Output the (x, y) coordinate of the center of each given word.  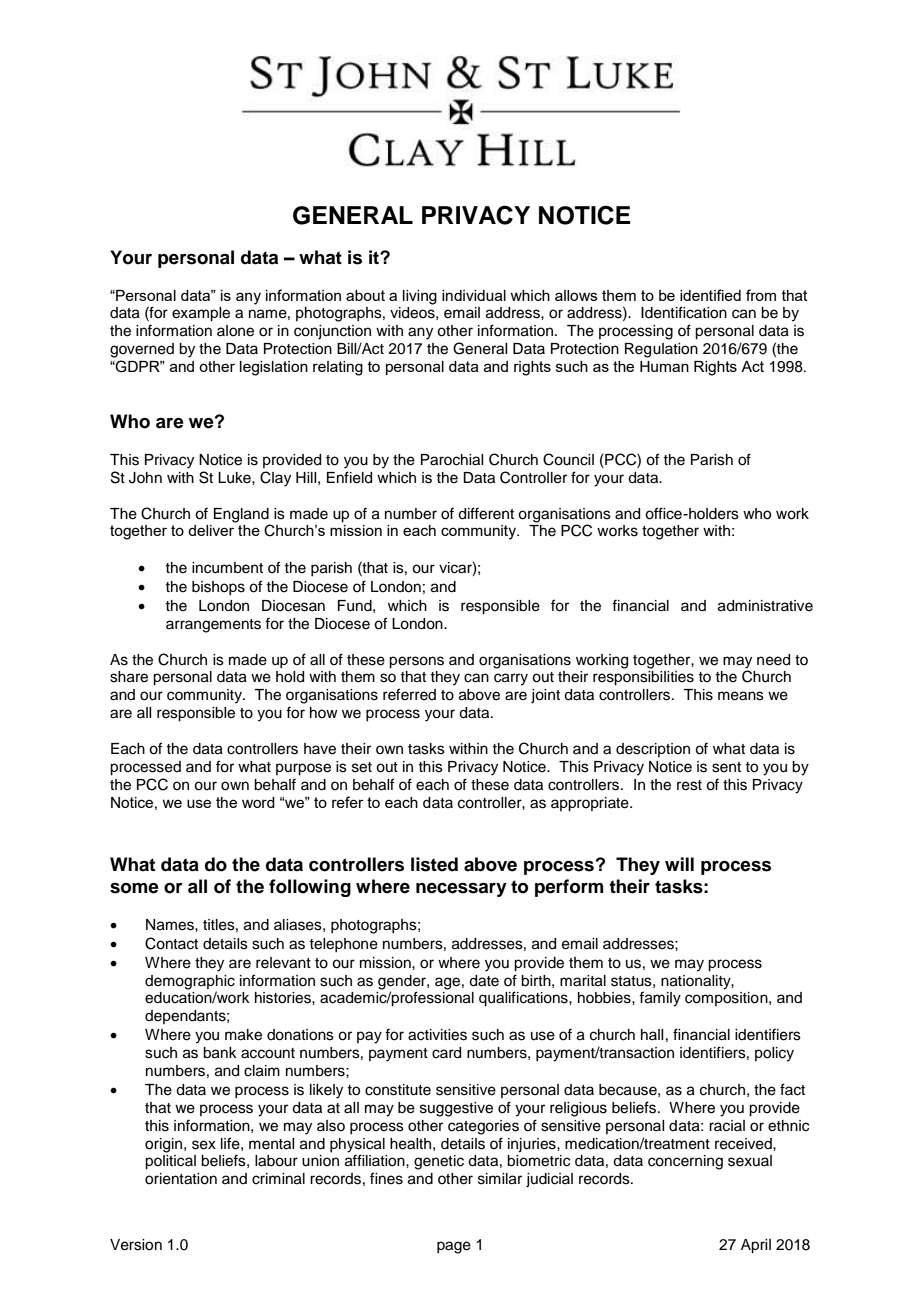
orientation (181, 1179)
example (201, 314)
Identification (684, 312)
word (258, 802)
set (362, 767)
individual (474, 295)
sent (726, 767)
